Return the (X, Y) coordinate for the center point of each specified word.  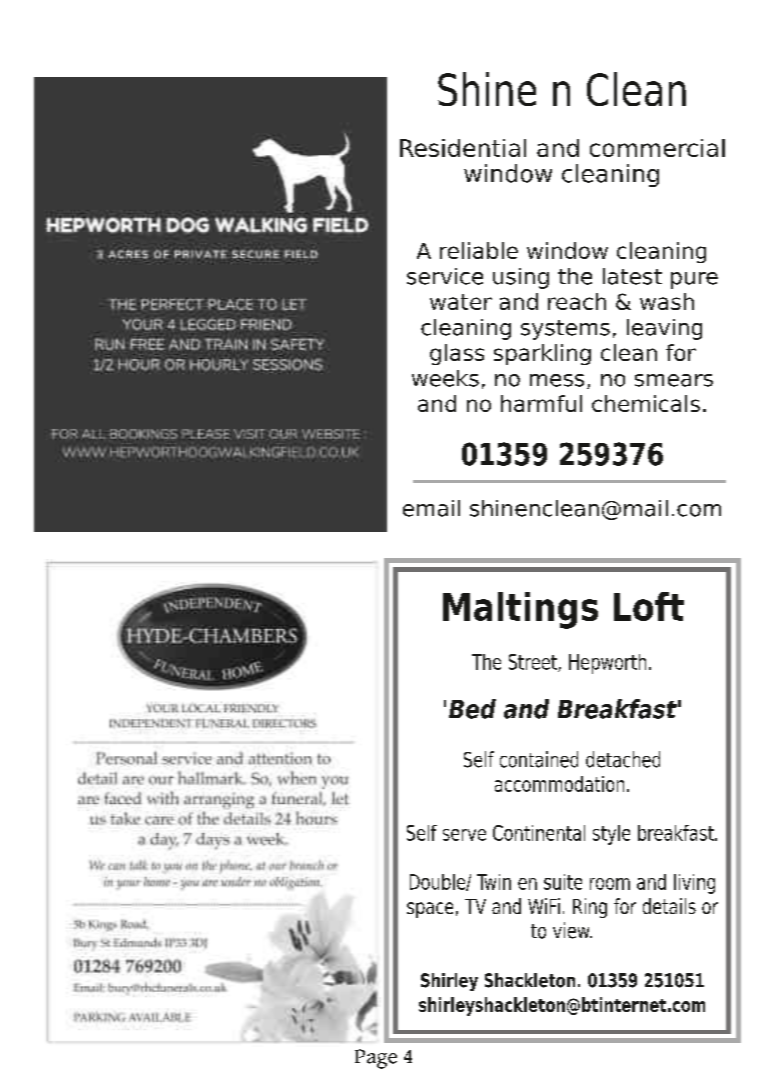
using (521, 278)
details (669, 906)
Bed (472, 709)
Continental (539, 833)
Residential (463, 148)
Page (376, 1059)
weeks (445, 378)
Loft (649, 606)
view (572, 930)
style (611, 835)
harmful (541, 403)
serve (464, 835)
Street (534, 663)
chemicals (646, 403)
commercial (657, 148)
